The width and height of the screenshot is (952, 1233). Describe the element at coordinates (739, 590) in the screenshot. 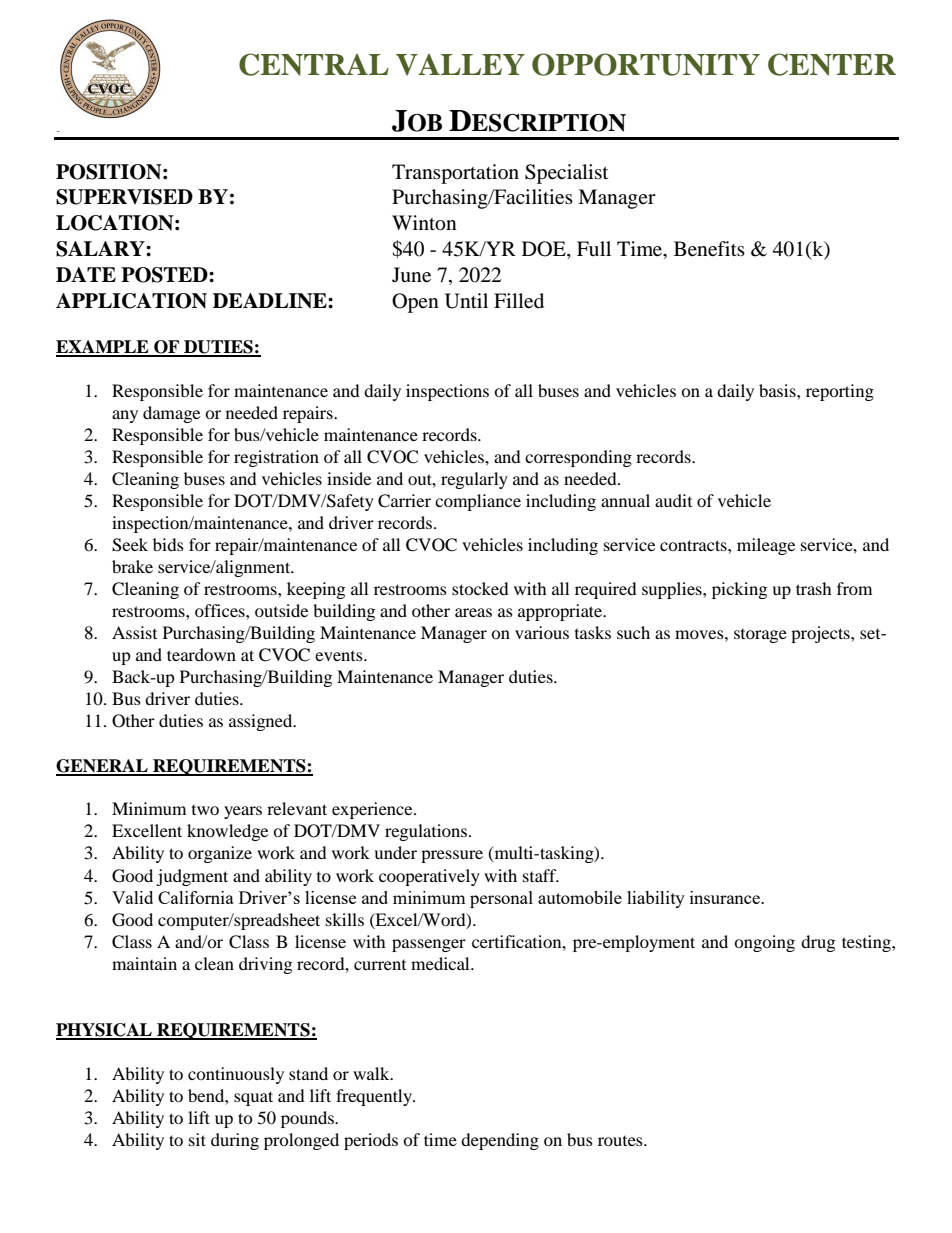

I see `picking` at that location.
